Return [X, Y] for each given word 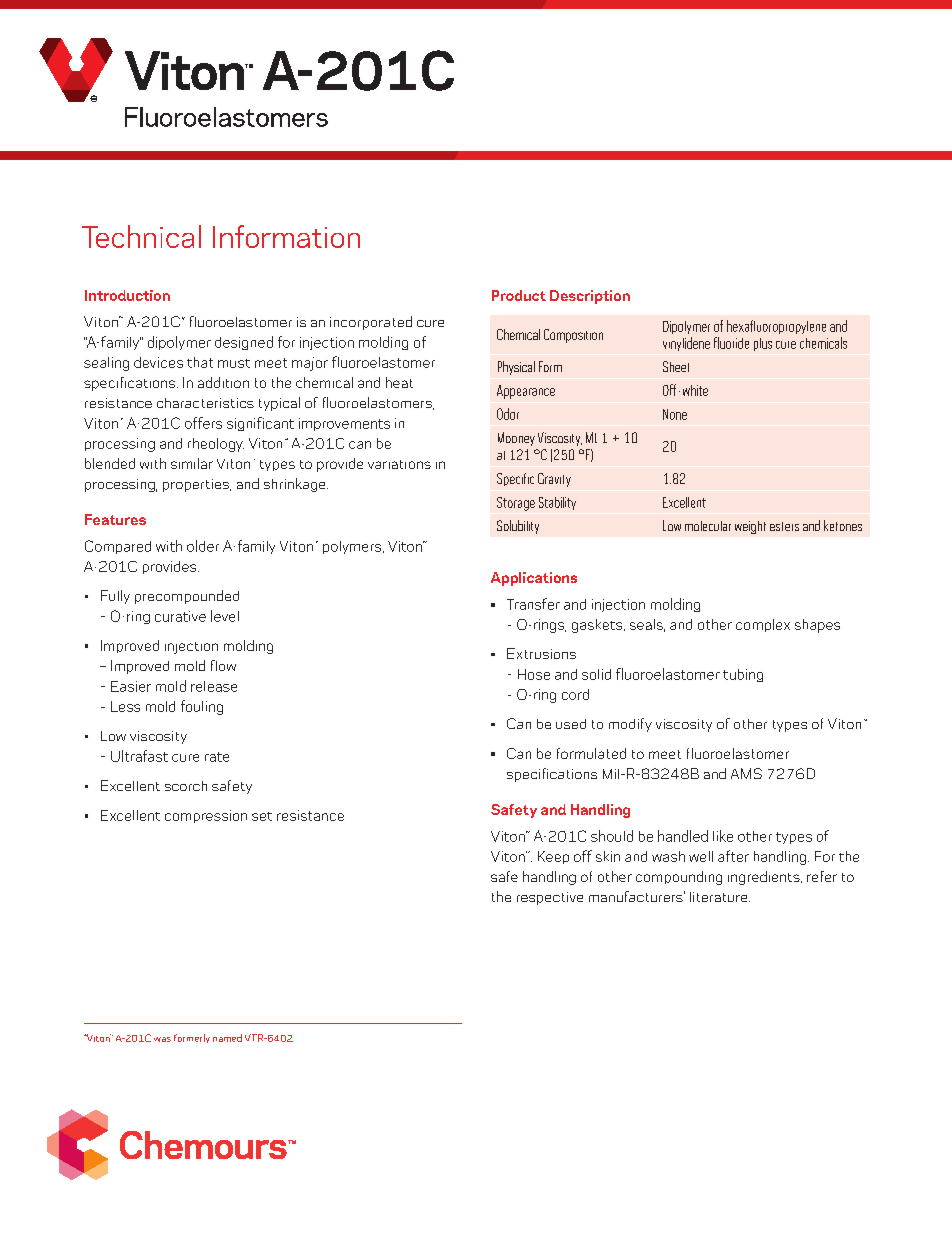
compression [206, 816]
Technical [141, 236]
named [227, 1038]
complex [763, 625]
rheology [216, 445]
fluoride [731, 343]
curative [180, 616]
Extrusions [541, 653]
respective [550, 898]
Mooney [516, 439]
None [675, 414]
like [723, 836]
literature [720, 897]
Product [519, 295]
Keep [553, 857]
